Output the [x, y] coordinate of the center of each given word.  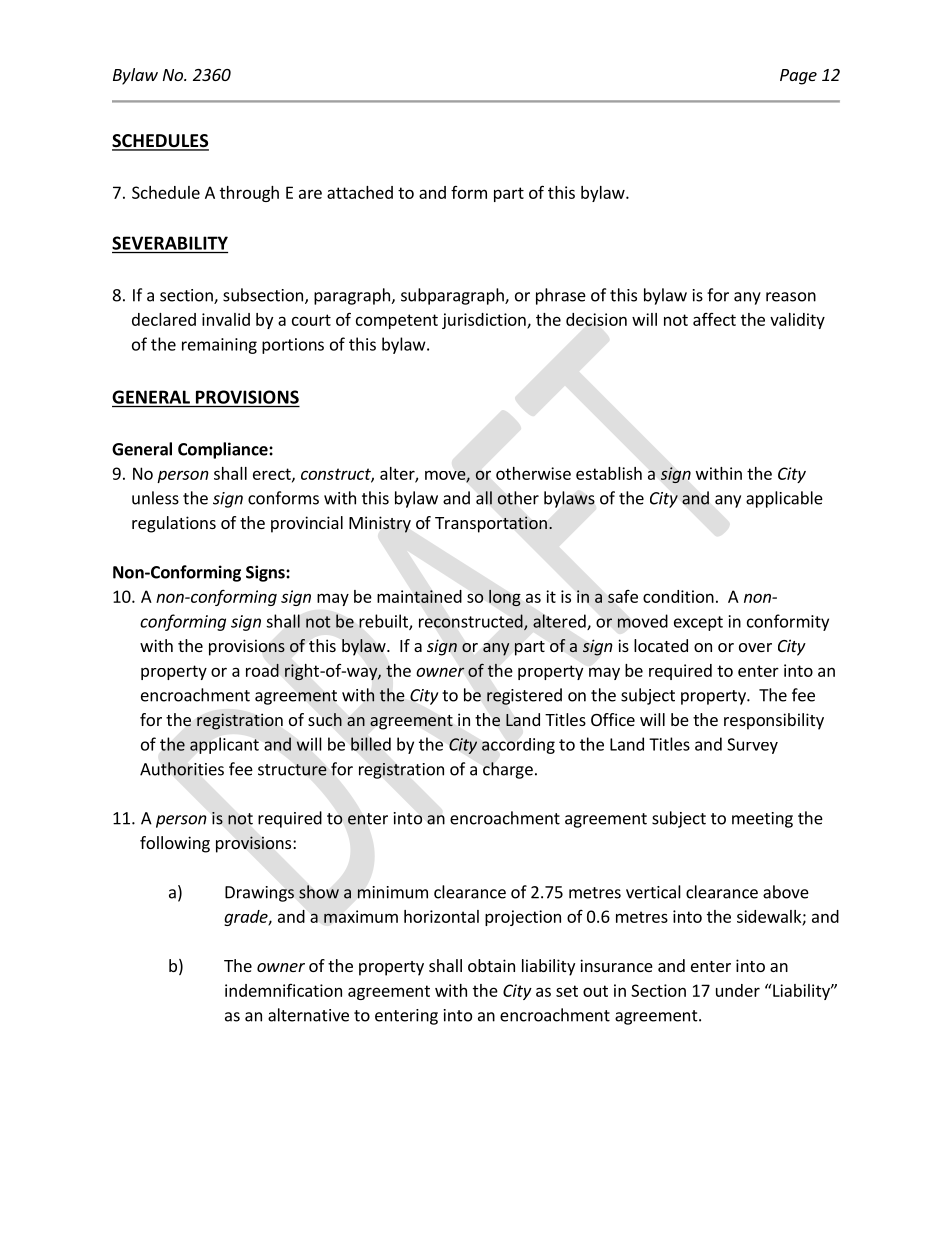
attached [360, 192]
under [738, 990]
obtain [491, 965]
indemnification [283, 990]
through [249, 194]
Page [798, 77]
